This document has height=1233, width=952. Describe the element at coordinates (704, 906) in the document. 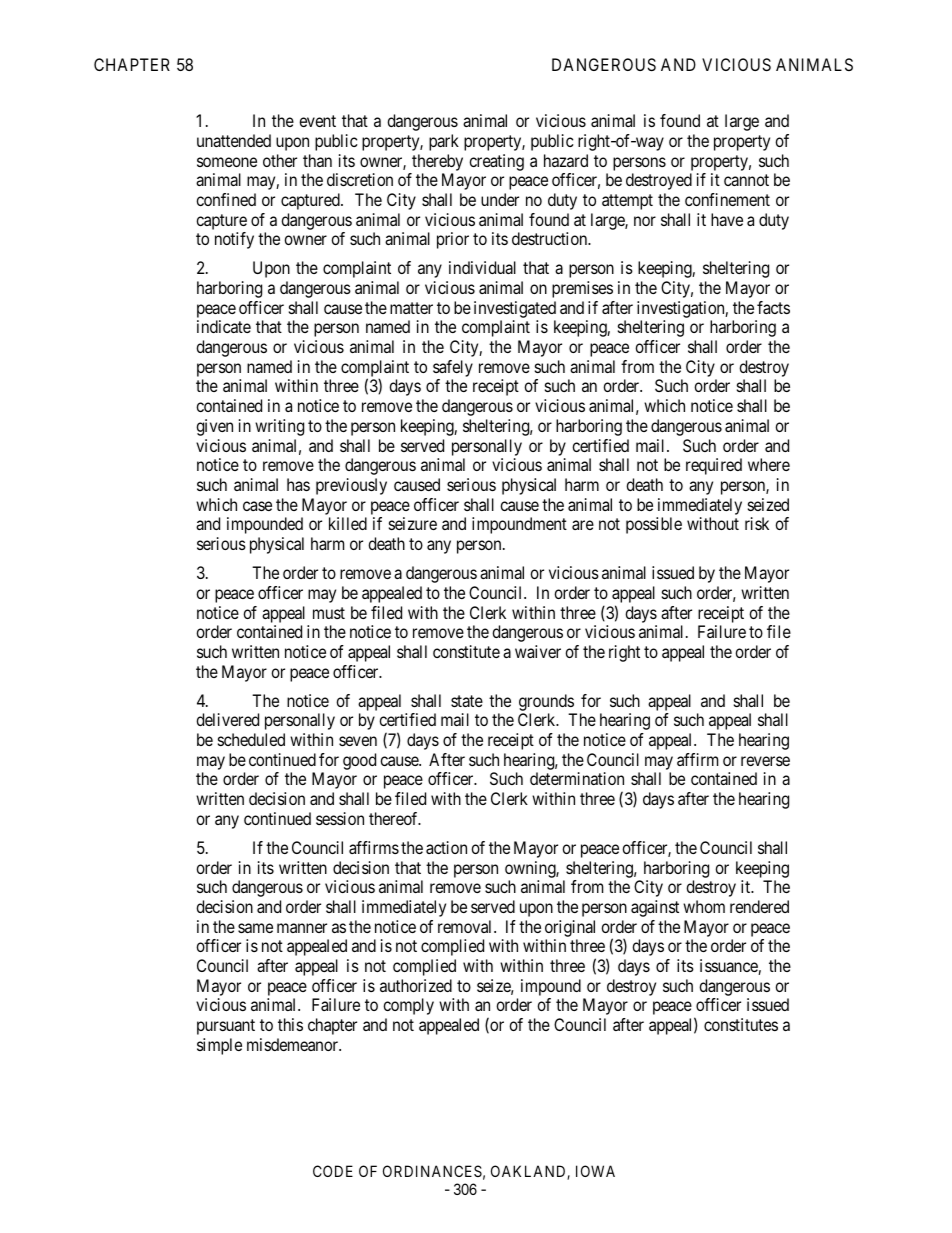

I see `whom` at that location.
